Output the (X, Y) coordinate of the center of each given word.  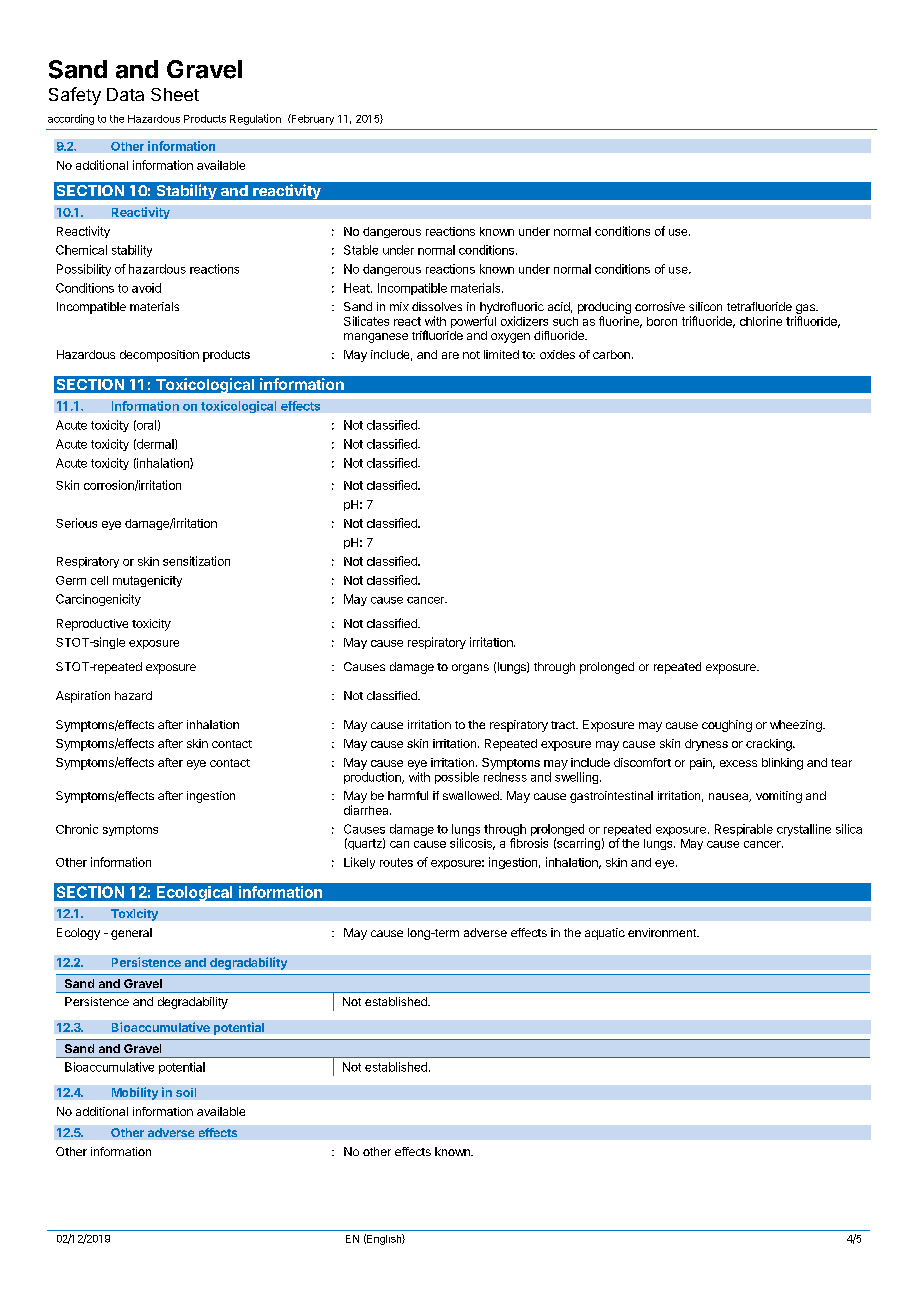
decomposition (159, 356)
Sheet (175, 94)
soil (186, 1092)
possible (457, 778)
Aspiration (83, 697)
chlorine (761, 321)
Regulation (255, 119)
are (450, 355)
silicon (705, 306)
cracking (770, 745)
